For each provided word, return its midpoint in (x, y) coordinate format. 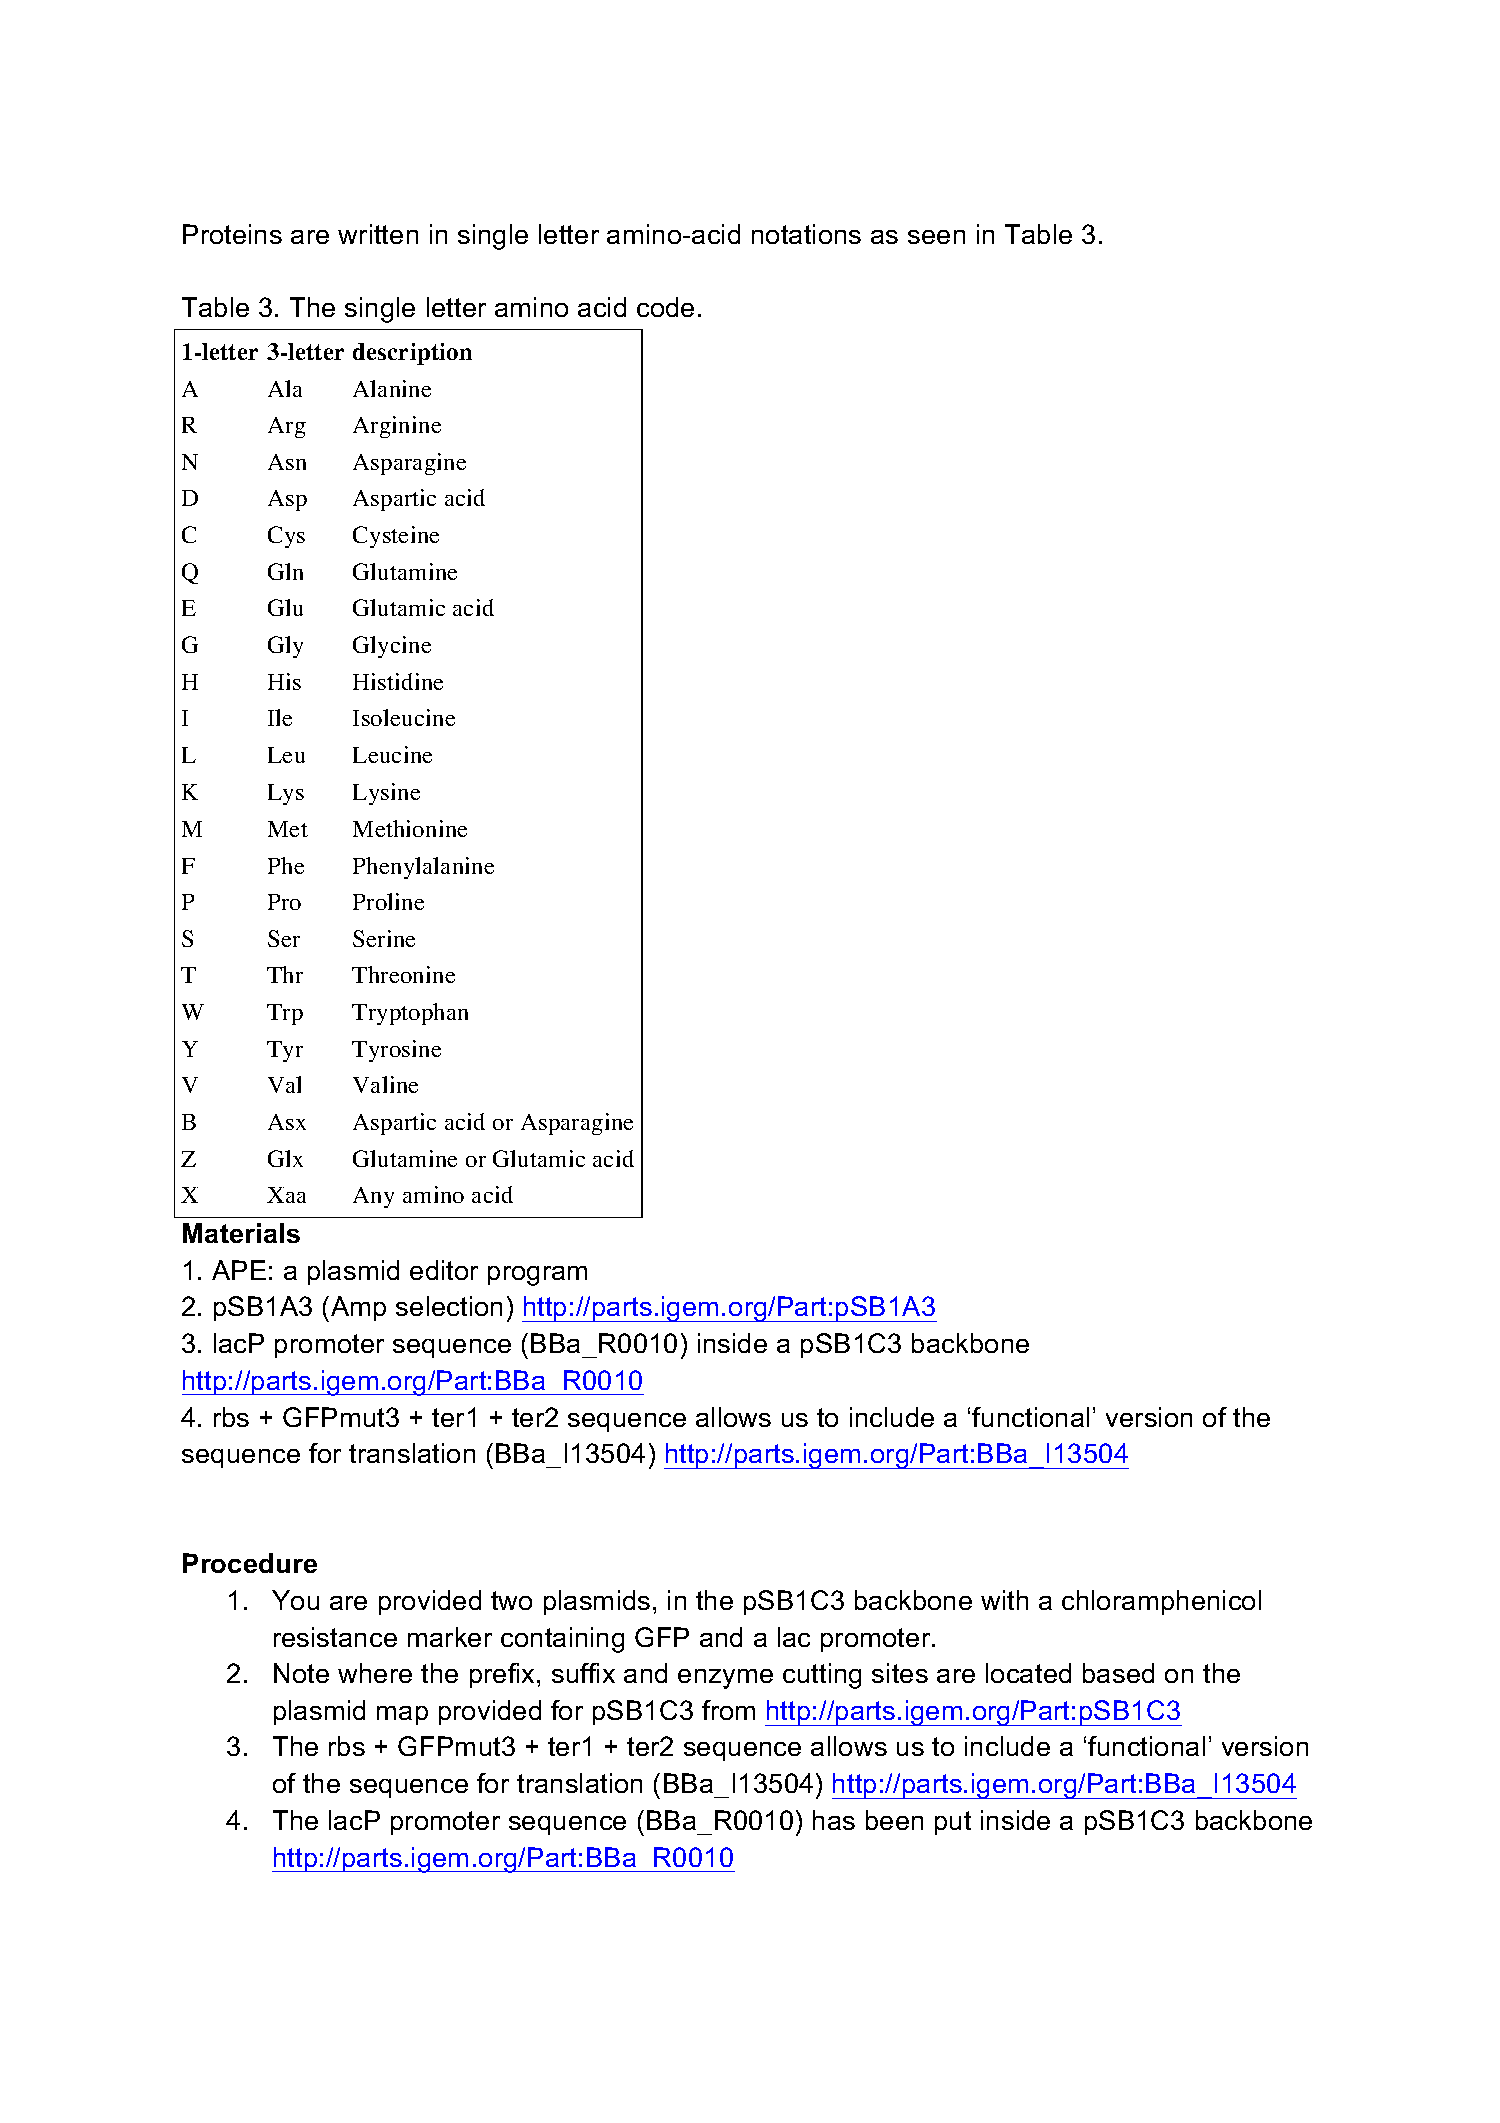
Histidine (398, 681)
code (665, 307)
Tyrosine (396, 1051)
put (953, 1823)
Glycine (392, 647)
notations (806, 234)
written (378, 234)
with (1004, 1600)
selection (449, 1306)
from (728, 1710)
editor (444, 1270)
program (537, 1276)
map (402, 1715)
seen (936, 237)
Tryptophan (410, 1014)
